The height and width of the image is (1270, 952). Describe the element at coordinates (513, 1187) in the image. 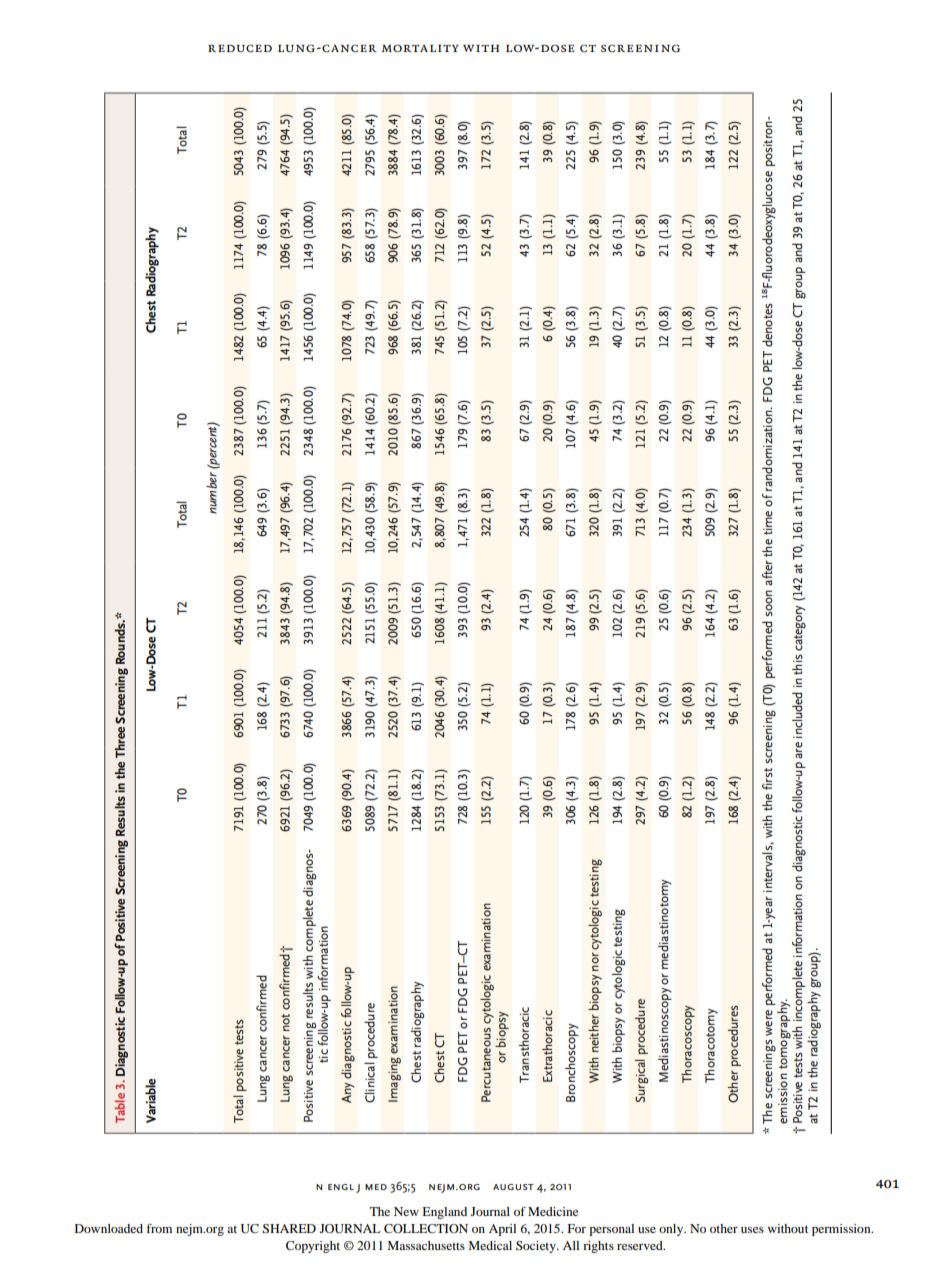

I see `august` at that location.
